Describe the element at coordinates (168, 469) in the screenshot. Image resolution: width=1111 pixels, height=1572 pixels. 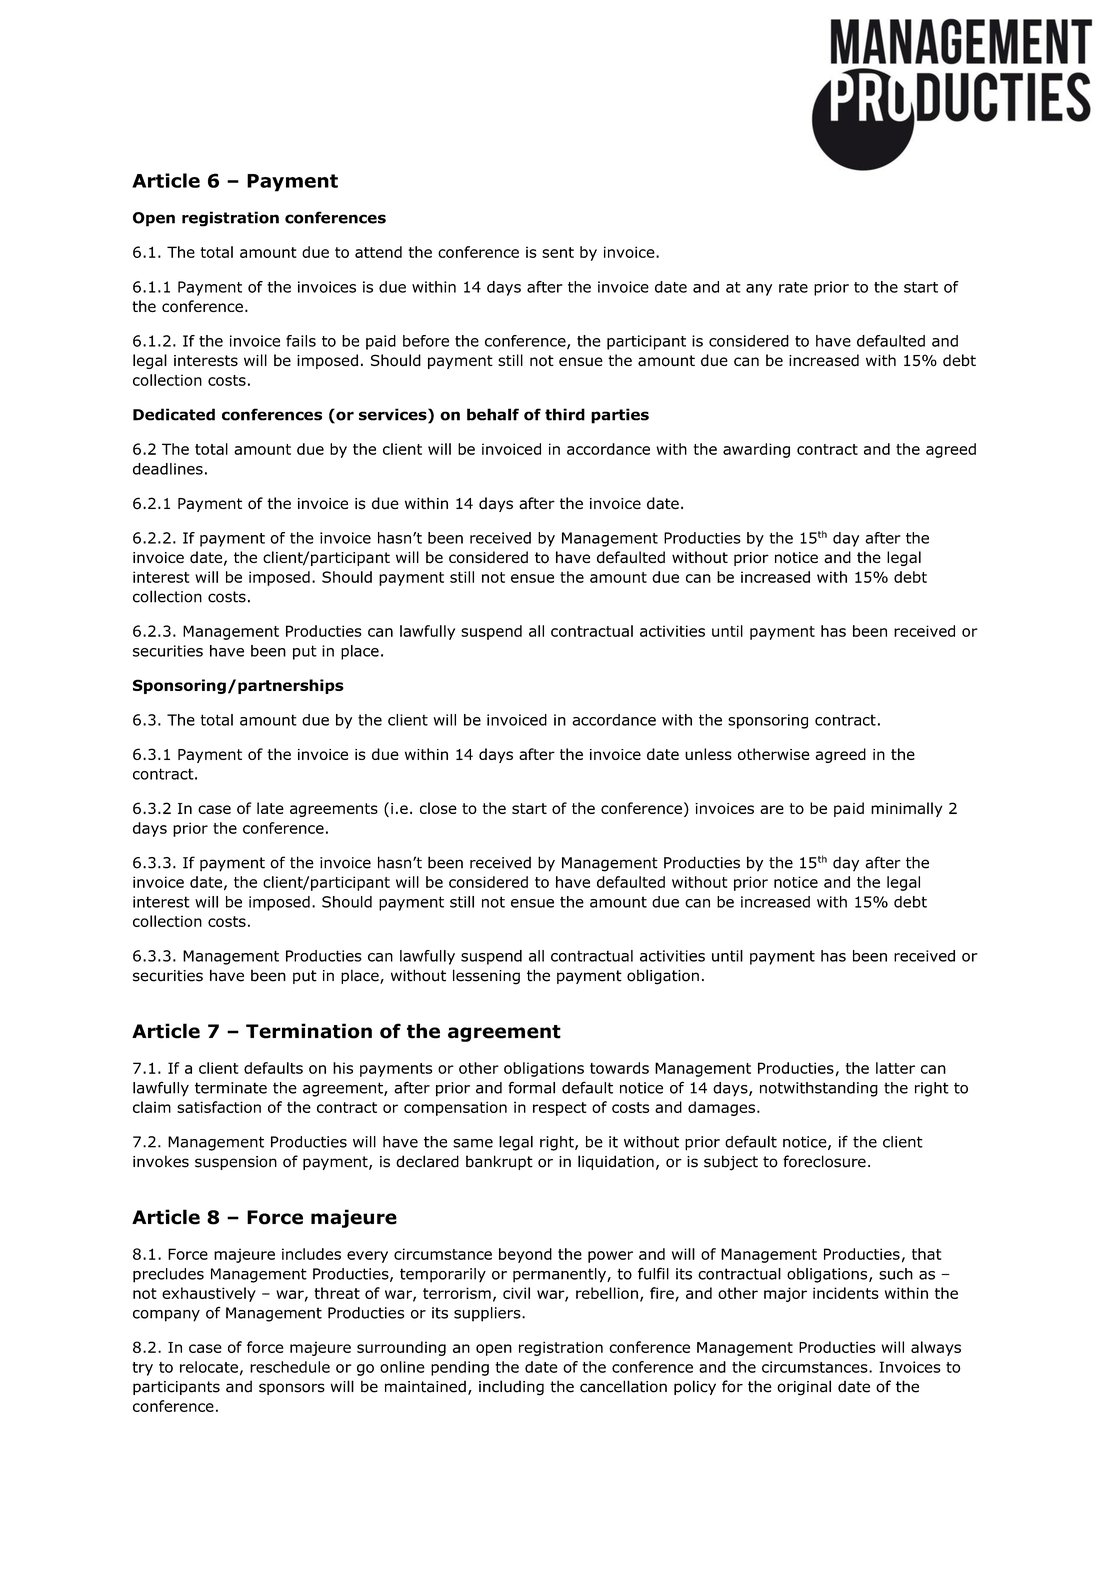
I see `deadlines` at that location.
